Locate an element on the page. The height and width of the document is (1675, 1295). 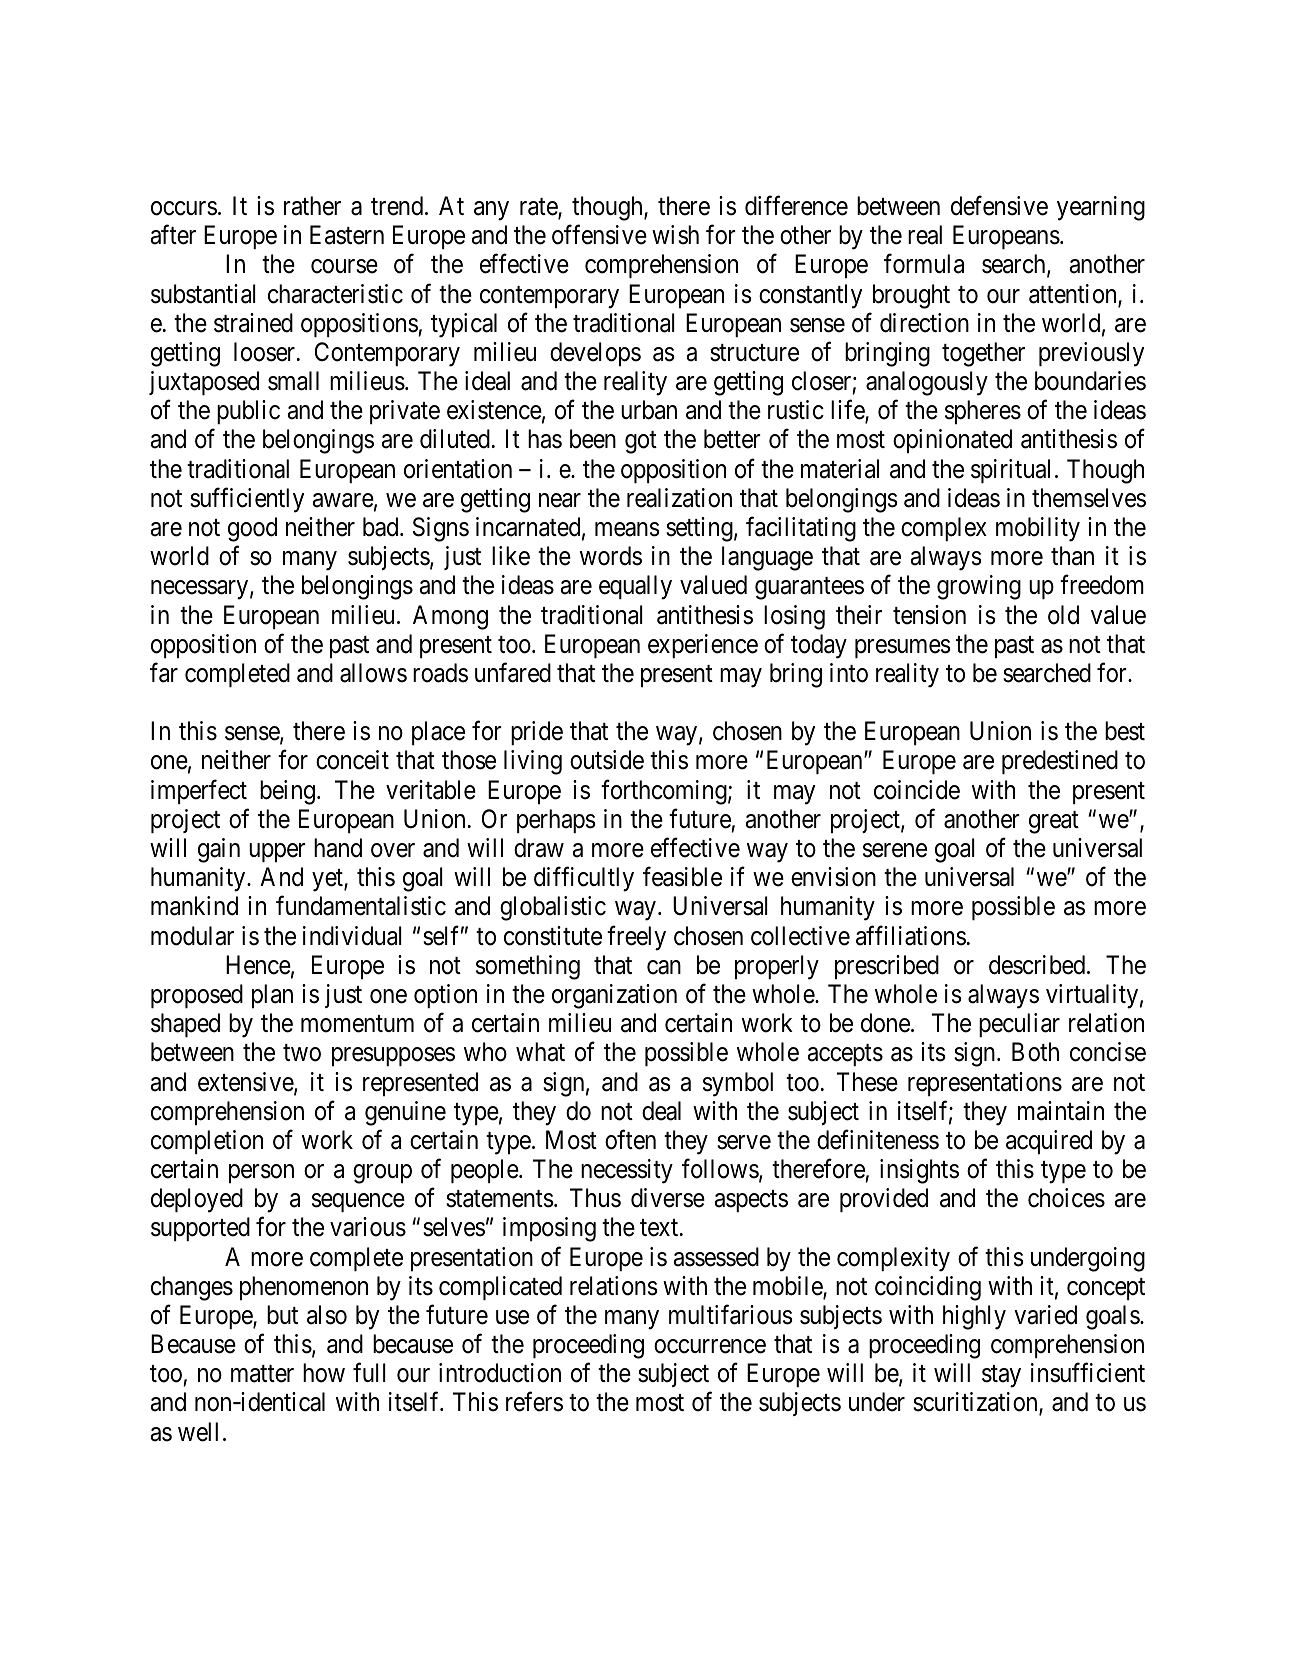
Eastern is located at coordinates (347, 235).
